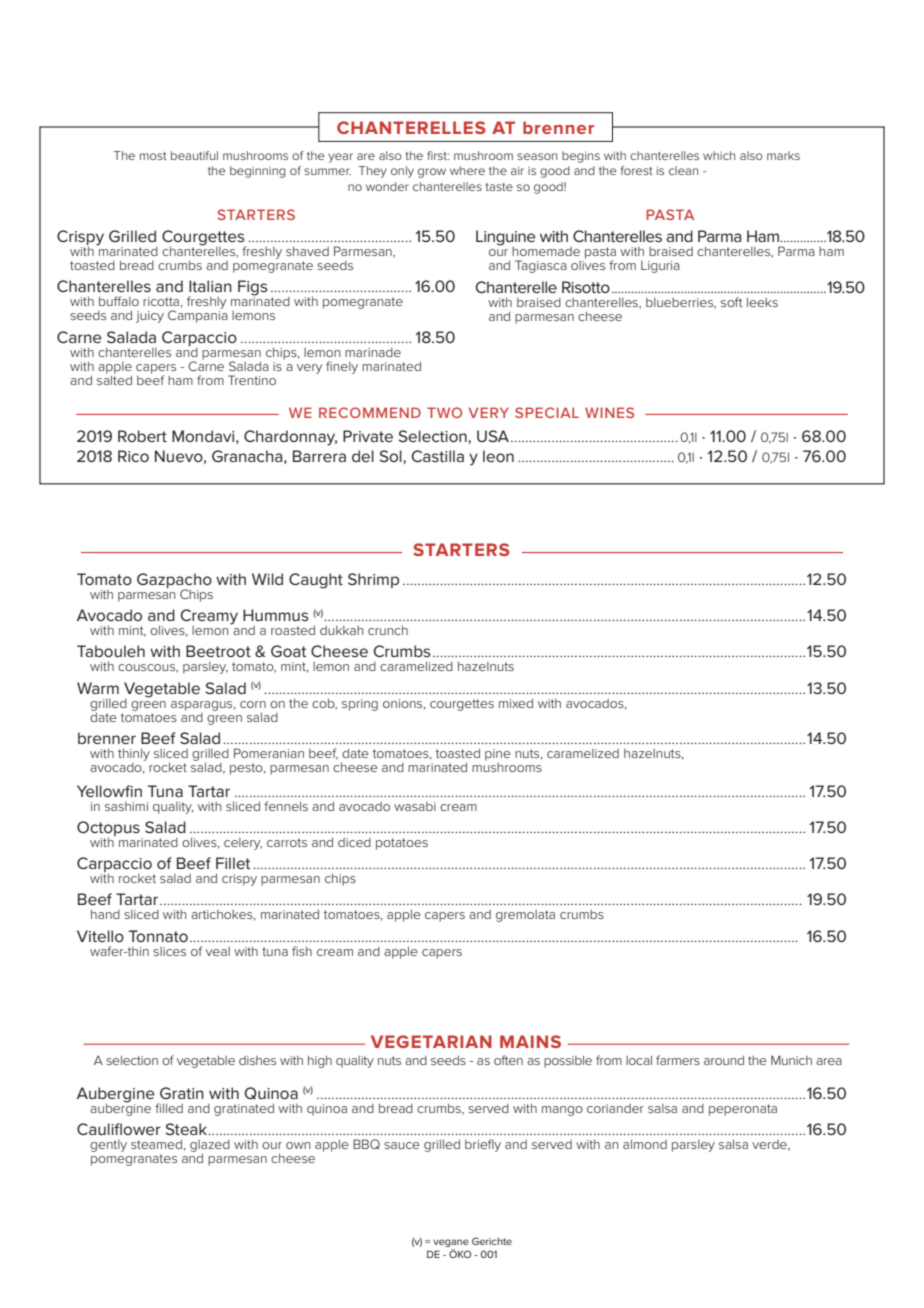 This image has height=1308, width=924. Describe the element at coordinates (724, 1060) in the image. I see `around` at that location.
